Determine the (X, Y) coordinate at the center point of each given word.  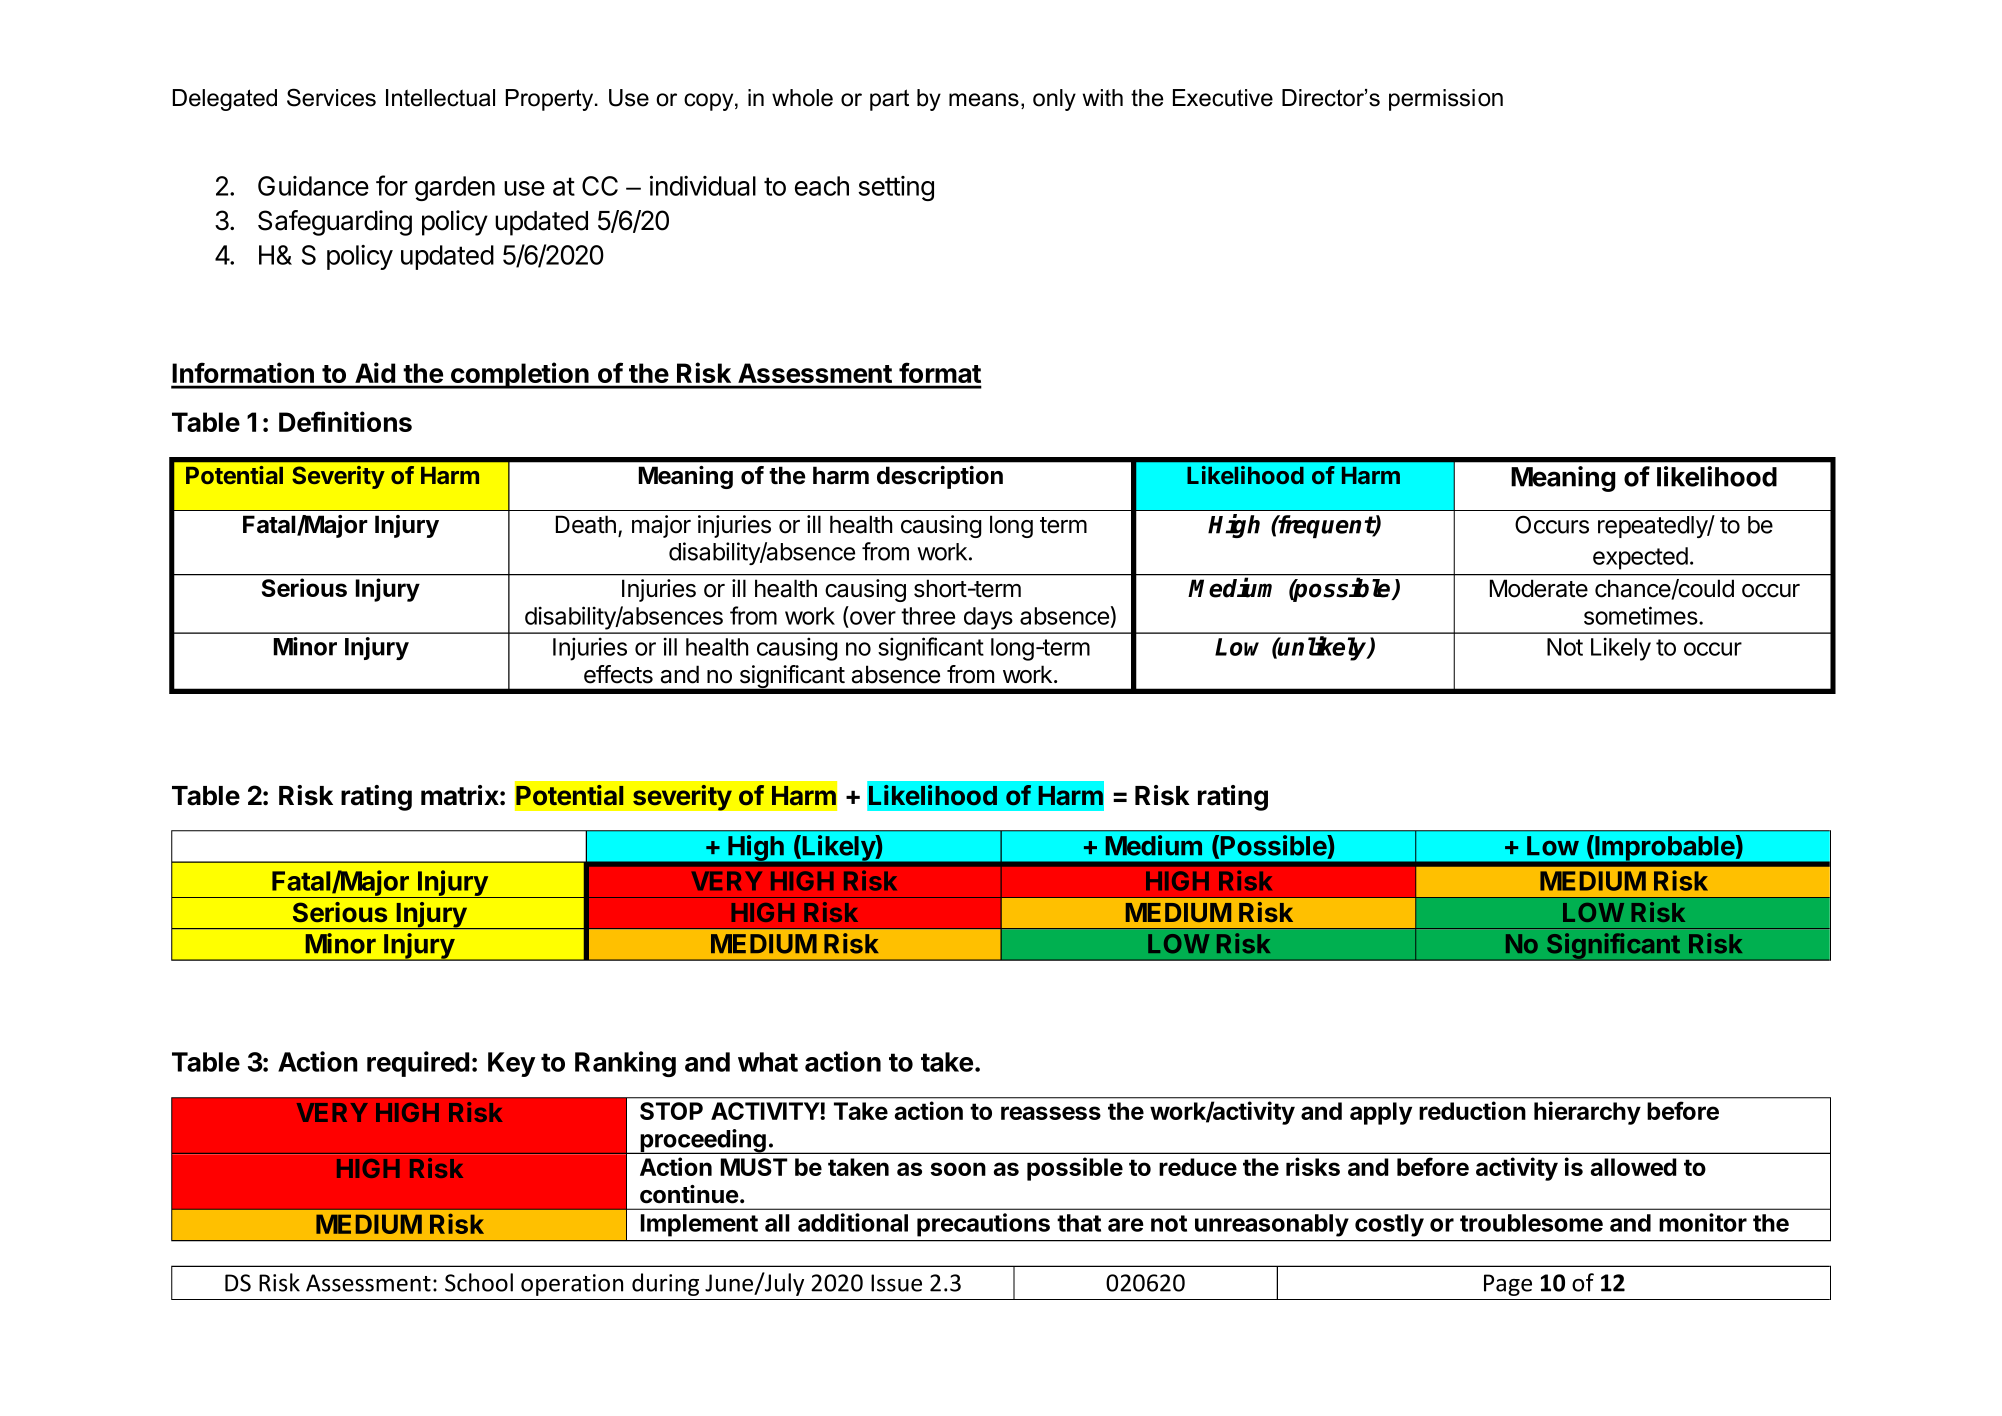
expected (1640, 558)
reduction (1472, 1110)
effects (618, 674)
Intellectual (440, 98)
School (479, 1282)
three (928, 616)
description (940, 477)
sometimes (1641, 615)
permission (1446, 100)
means (984, 100)
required (418, 1064)
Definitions (345, 421)
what (768, 1062)
